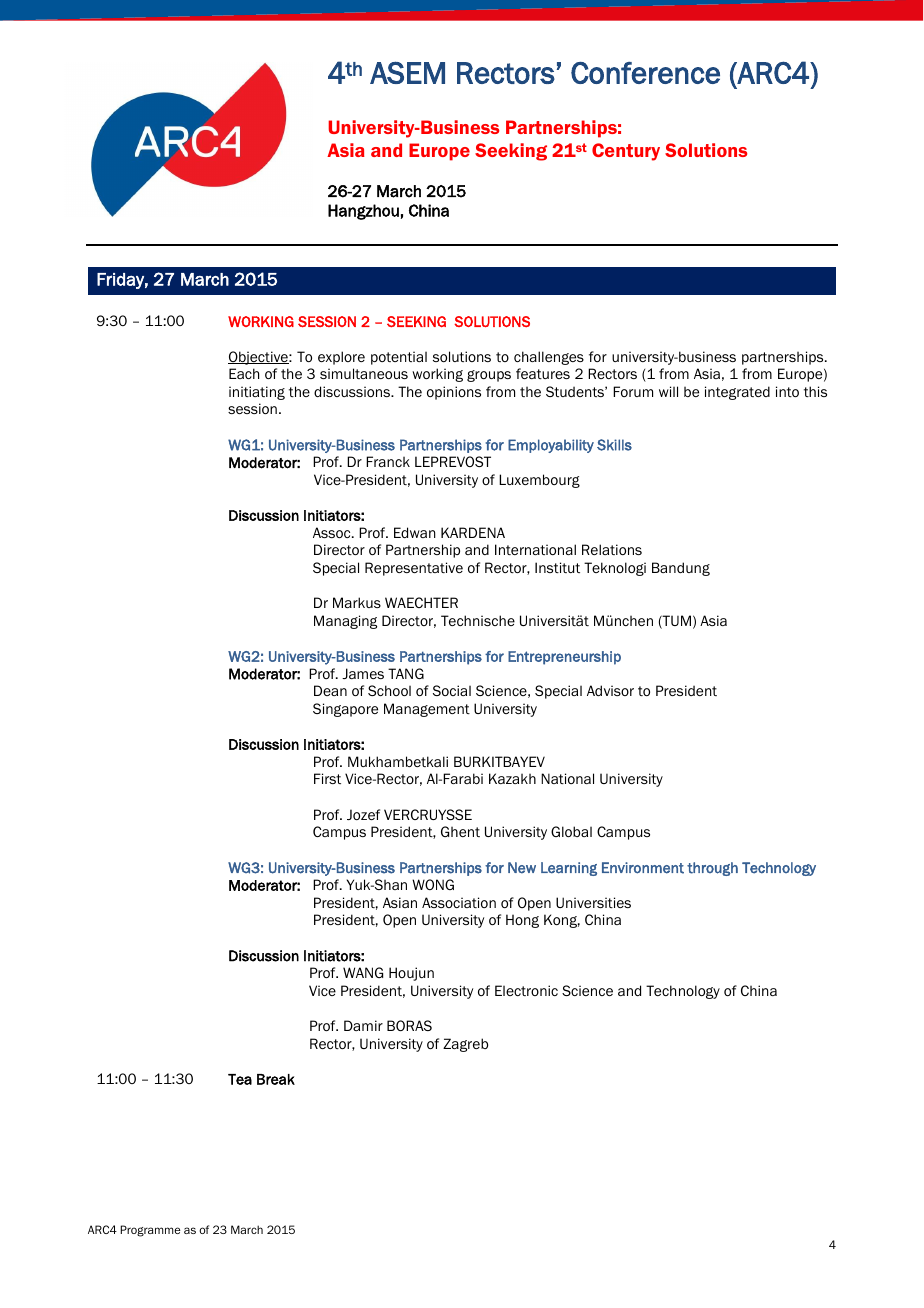 This screenshot has height=1308, width=924. What do you see at coordinates (645, 73) in the screenshot?
I see `Conference` at bounding box center [645, 73].
